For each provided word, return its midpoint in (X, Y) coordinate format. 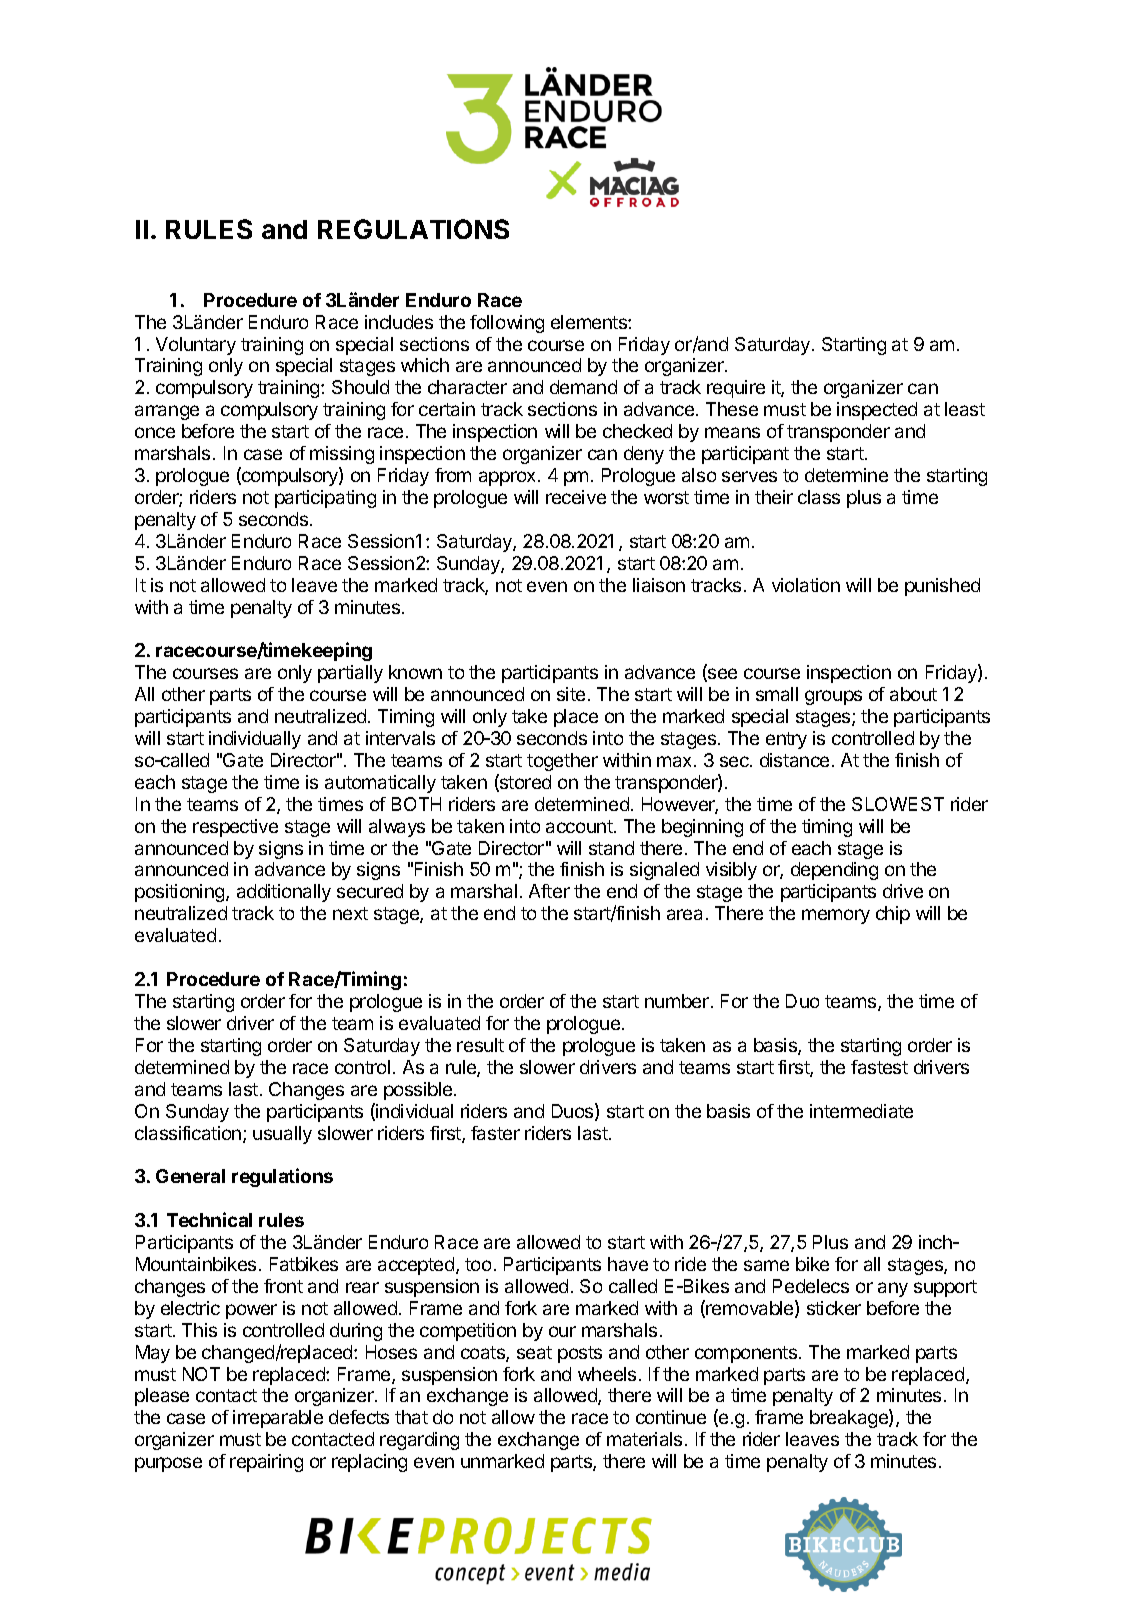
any (893, 1289)
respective (235, 828)
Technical (209, 1219)
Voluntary (196, 346)
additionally (284, 893)
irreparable (278, 1419)
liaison (659, 585)
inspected (877, 411)
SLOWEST (898, 804)
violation (806, 585)
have (628, 1264)
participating (325, 499)
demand (583, 387)
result (480, 1045)
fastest (879, 1067)
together (562, 762)
